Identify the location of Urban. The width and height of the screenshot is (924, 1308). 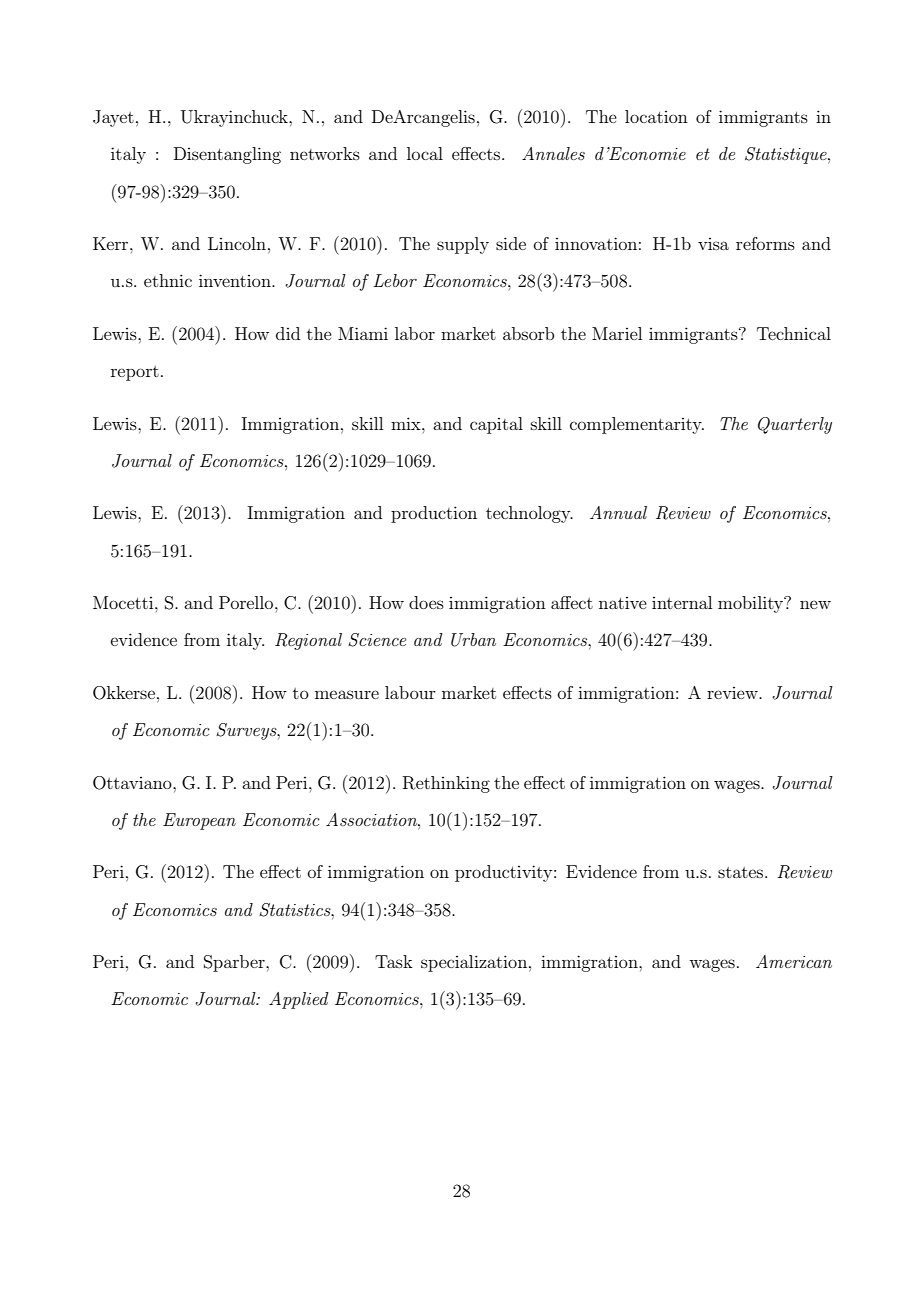
(473, 640).
